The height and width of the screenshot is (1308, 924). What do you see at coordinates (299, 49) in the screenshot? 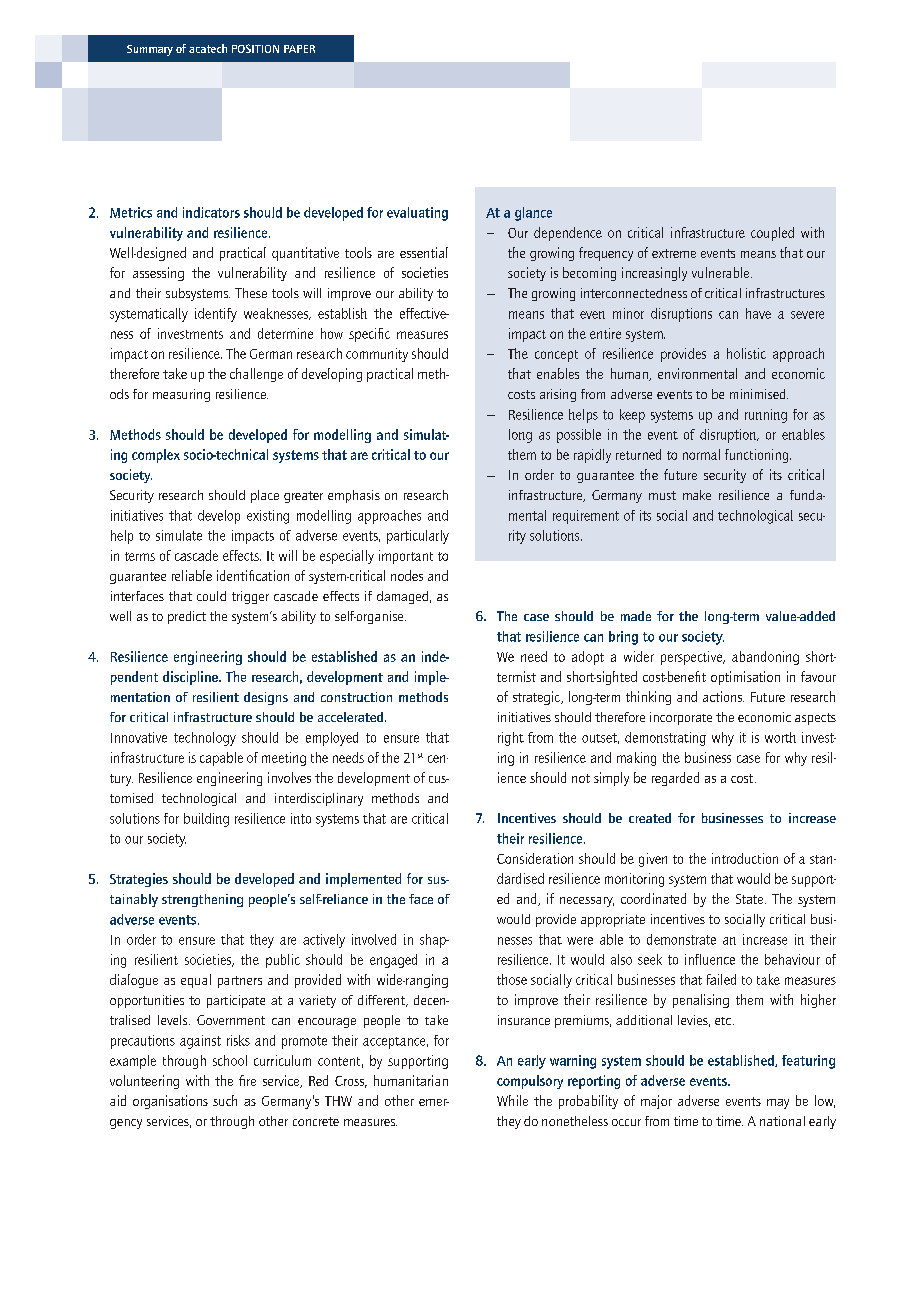
I see `PAPER` at bounding box center [299, 49].
